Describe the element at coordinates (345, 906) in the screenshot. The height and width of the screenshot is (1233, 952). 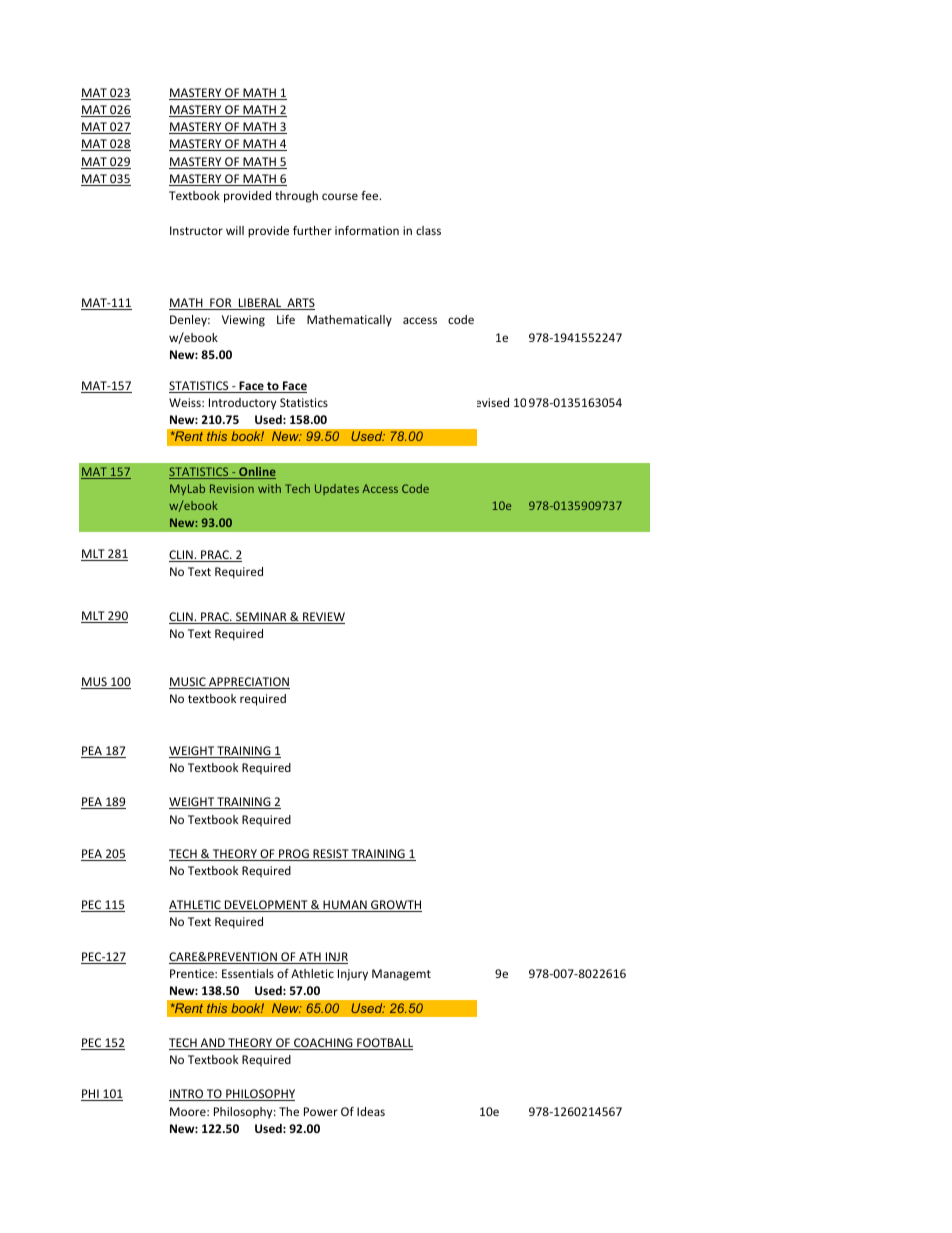
I see `HUMAN` at that location.
